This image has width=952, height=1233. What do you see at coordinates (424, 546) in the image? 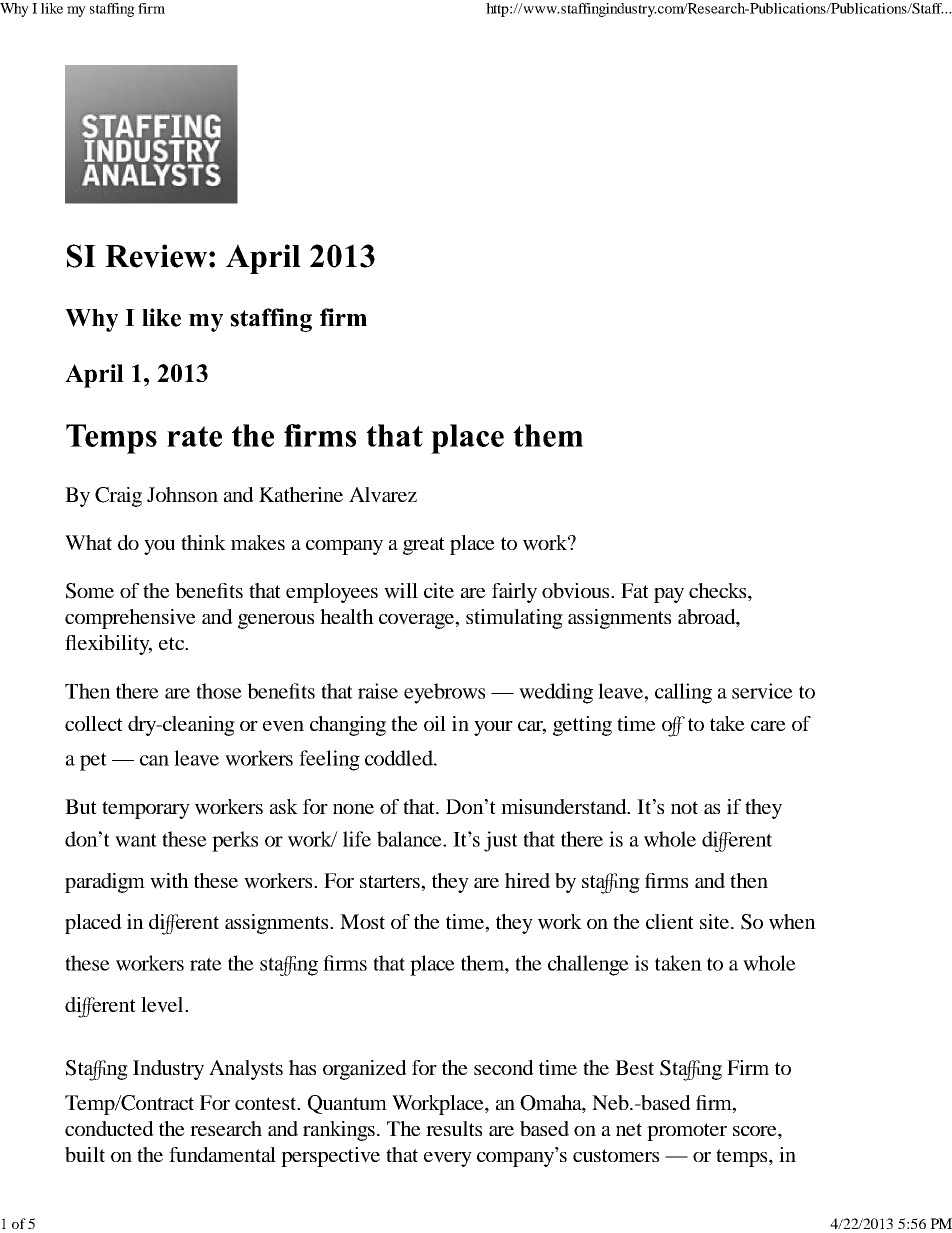
I see `great` at bounding box center [424, 546].
